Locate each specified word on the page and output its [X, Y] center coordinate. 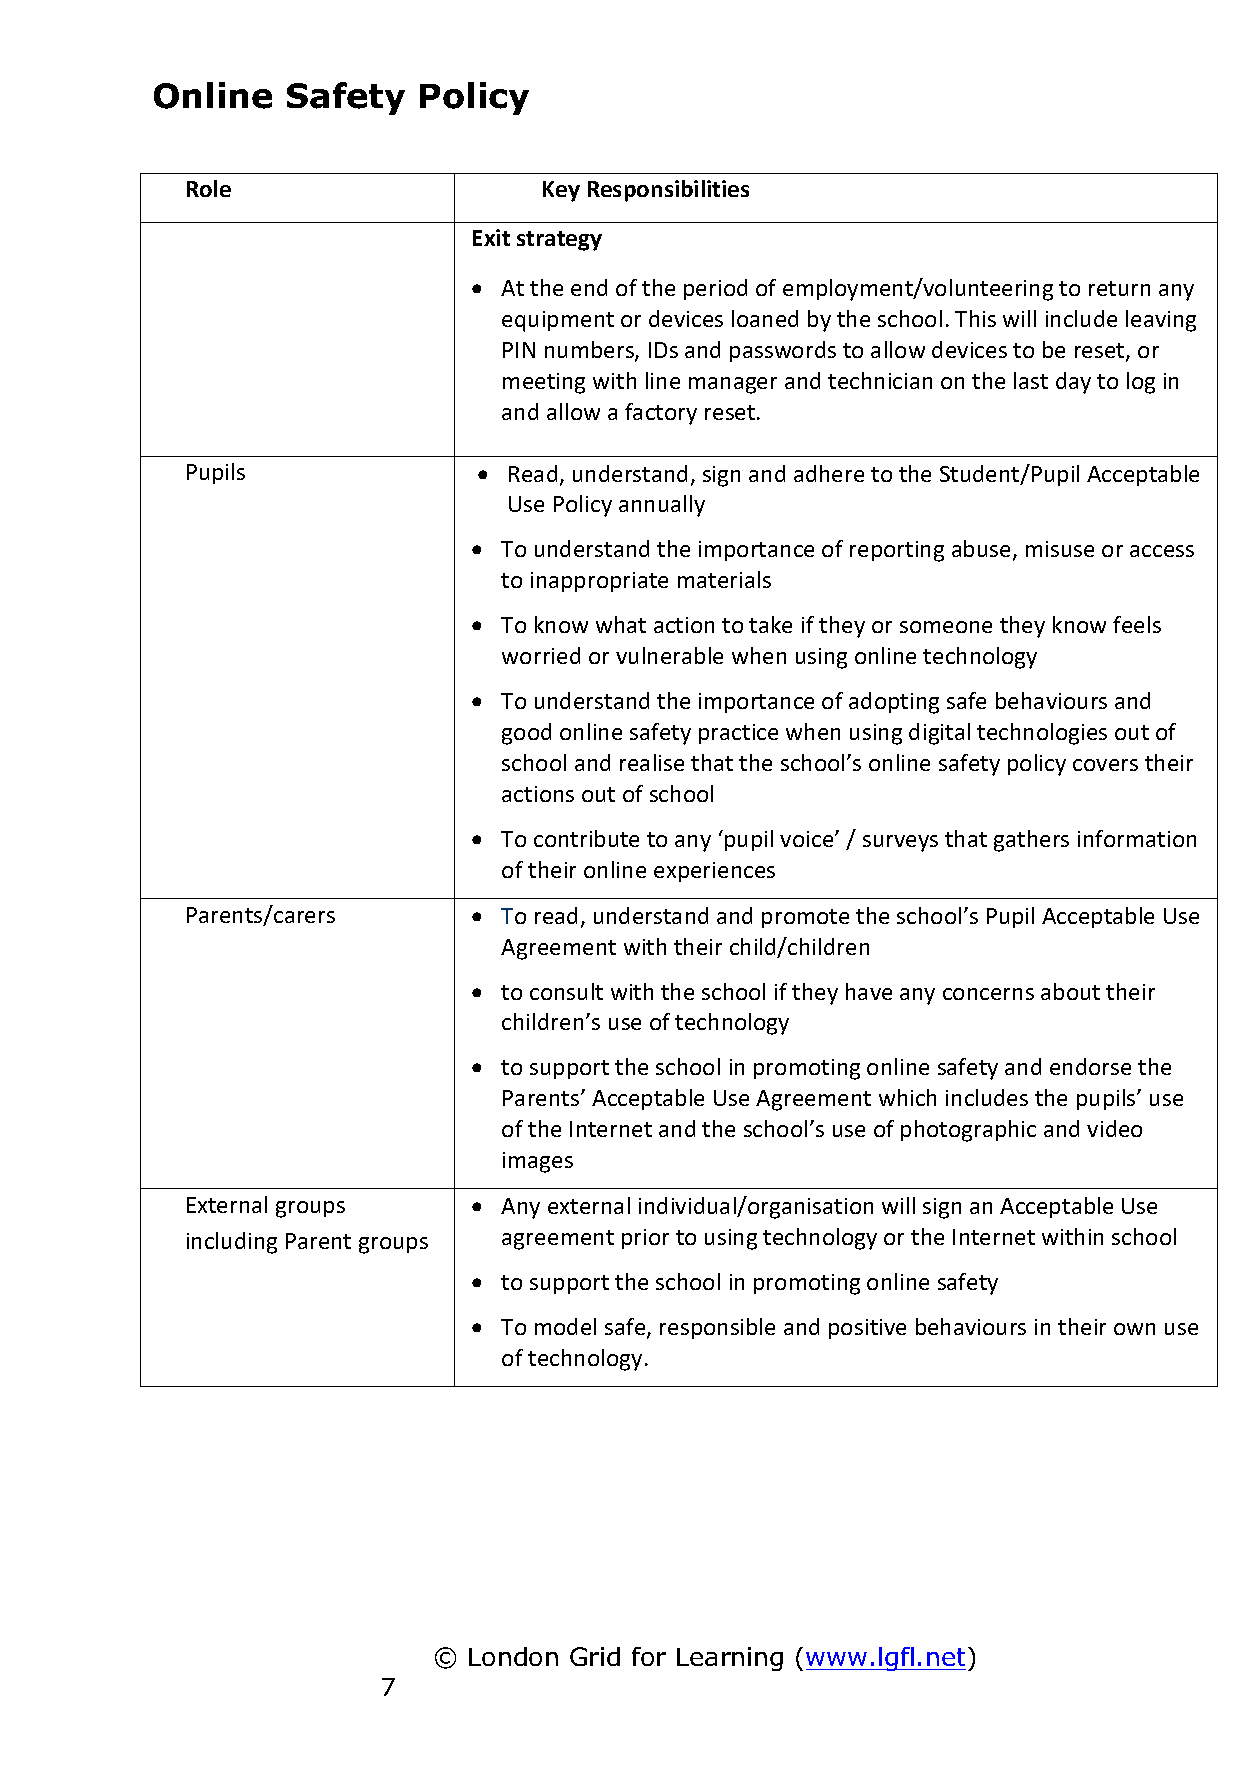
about [1070, 991]
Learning [730, 1659]
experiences [714, 872]
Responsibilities [668, 191]
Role [209, 188]
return [1119, 288]
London [513, 1656]
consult [566, 991]
